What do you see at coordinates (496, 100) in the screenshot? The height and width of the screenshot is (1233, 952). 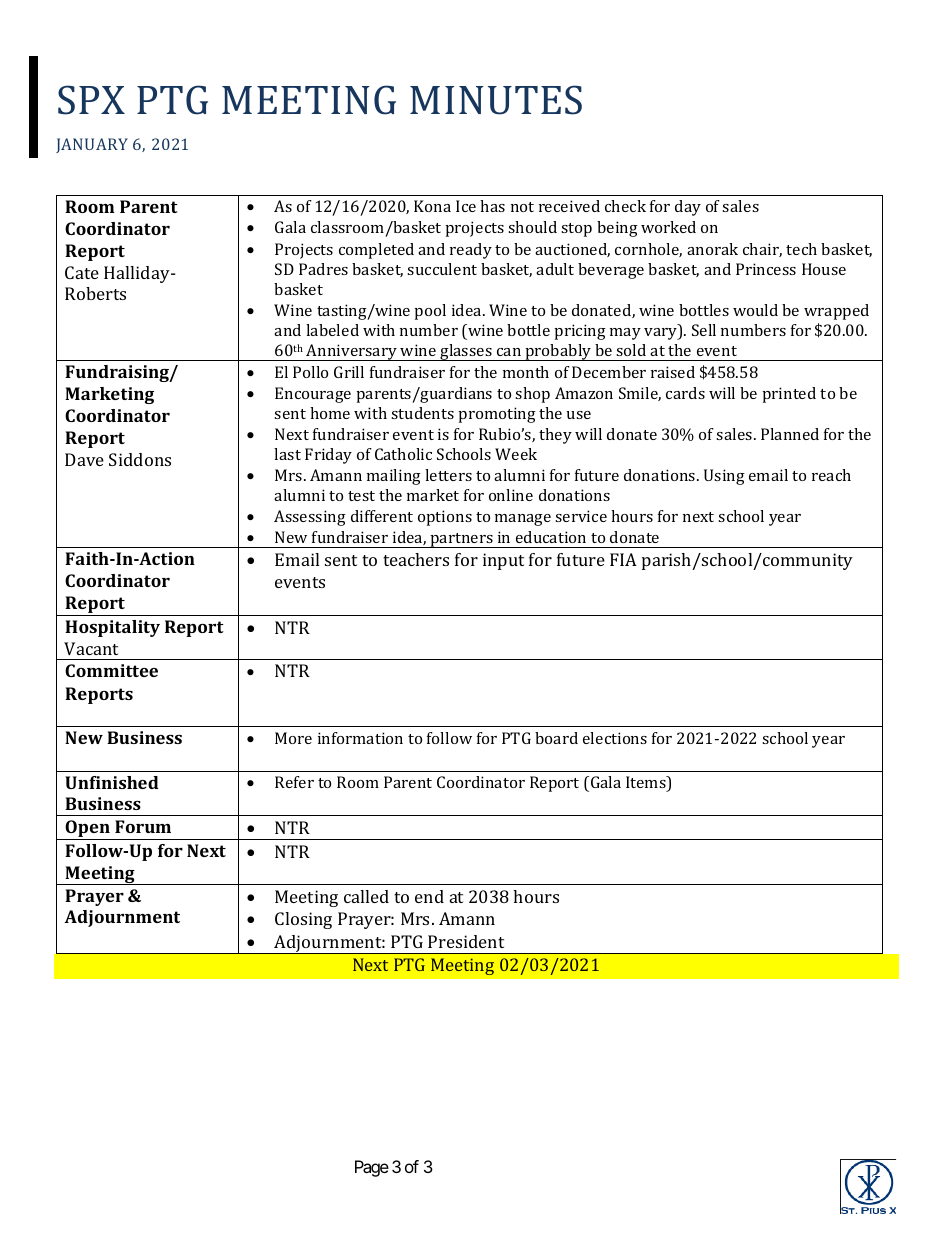 I see `MINUTES` at bounding box center [496, 100].
